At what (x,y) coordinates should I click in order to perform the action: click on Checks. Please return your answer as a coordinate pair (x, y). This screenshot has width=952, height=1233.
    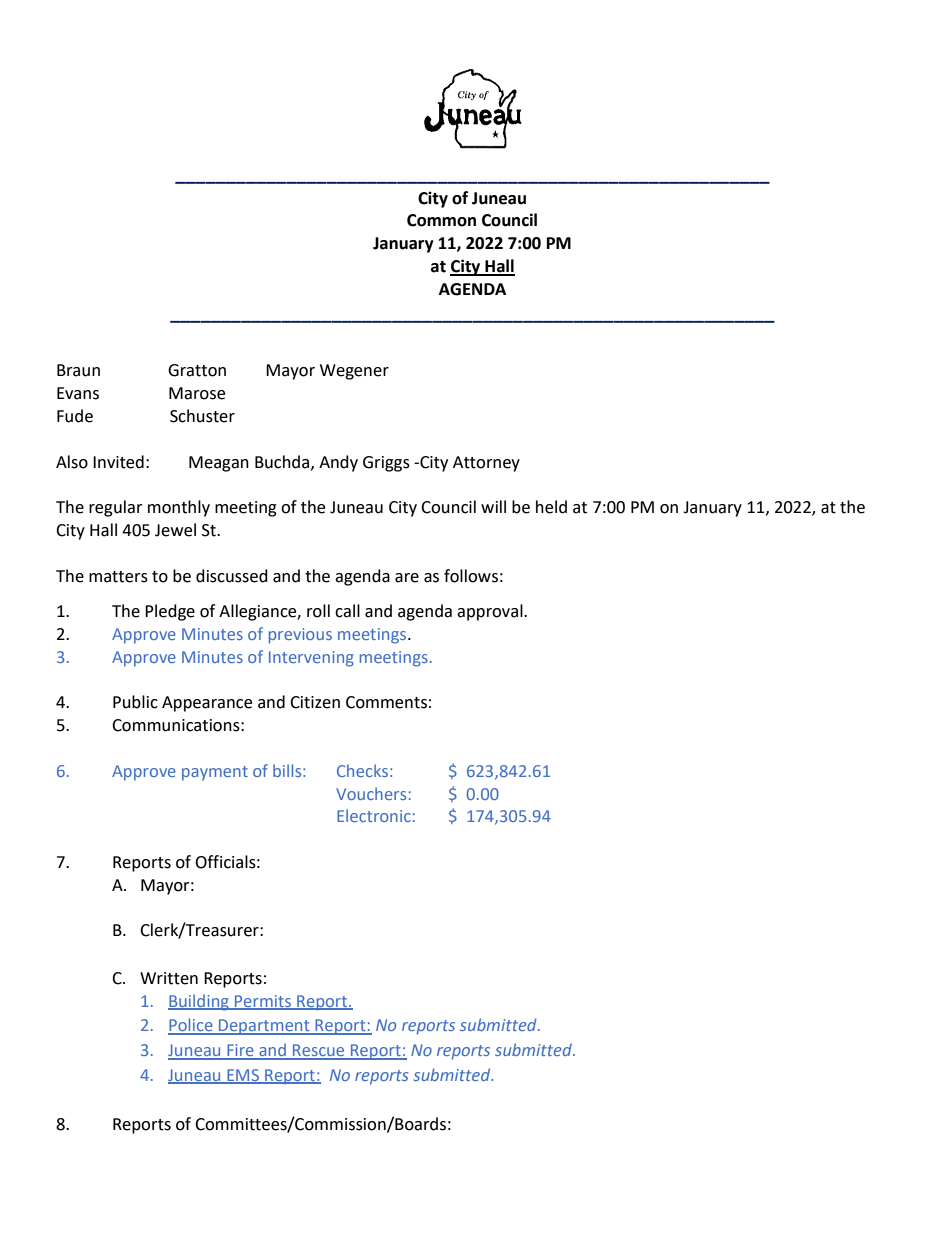
    Looking at the image, I should click on (362, 770).
